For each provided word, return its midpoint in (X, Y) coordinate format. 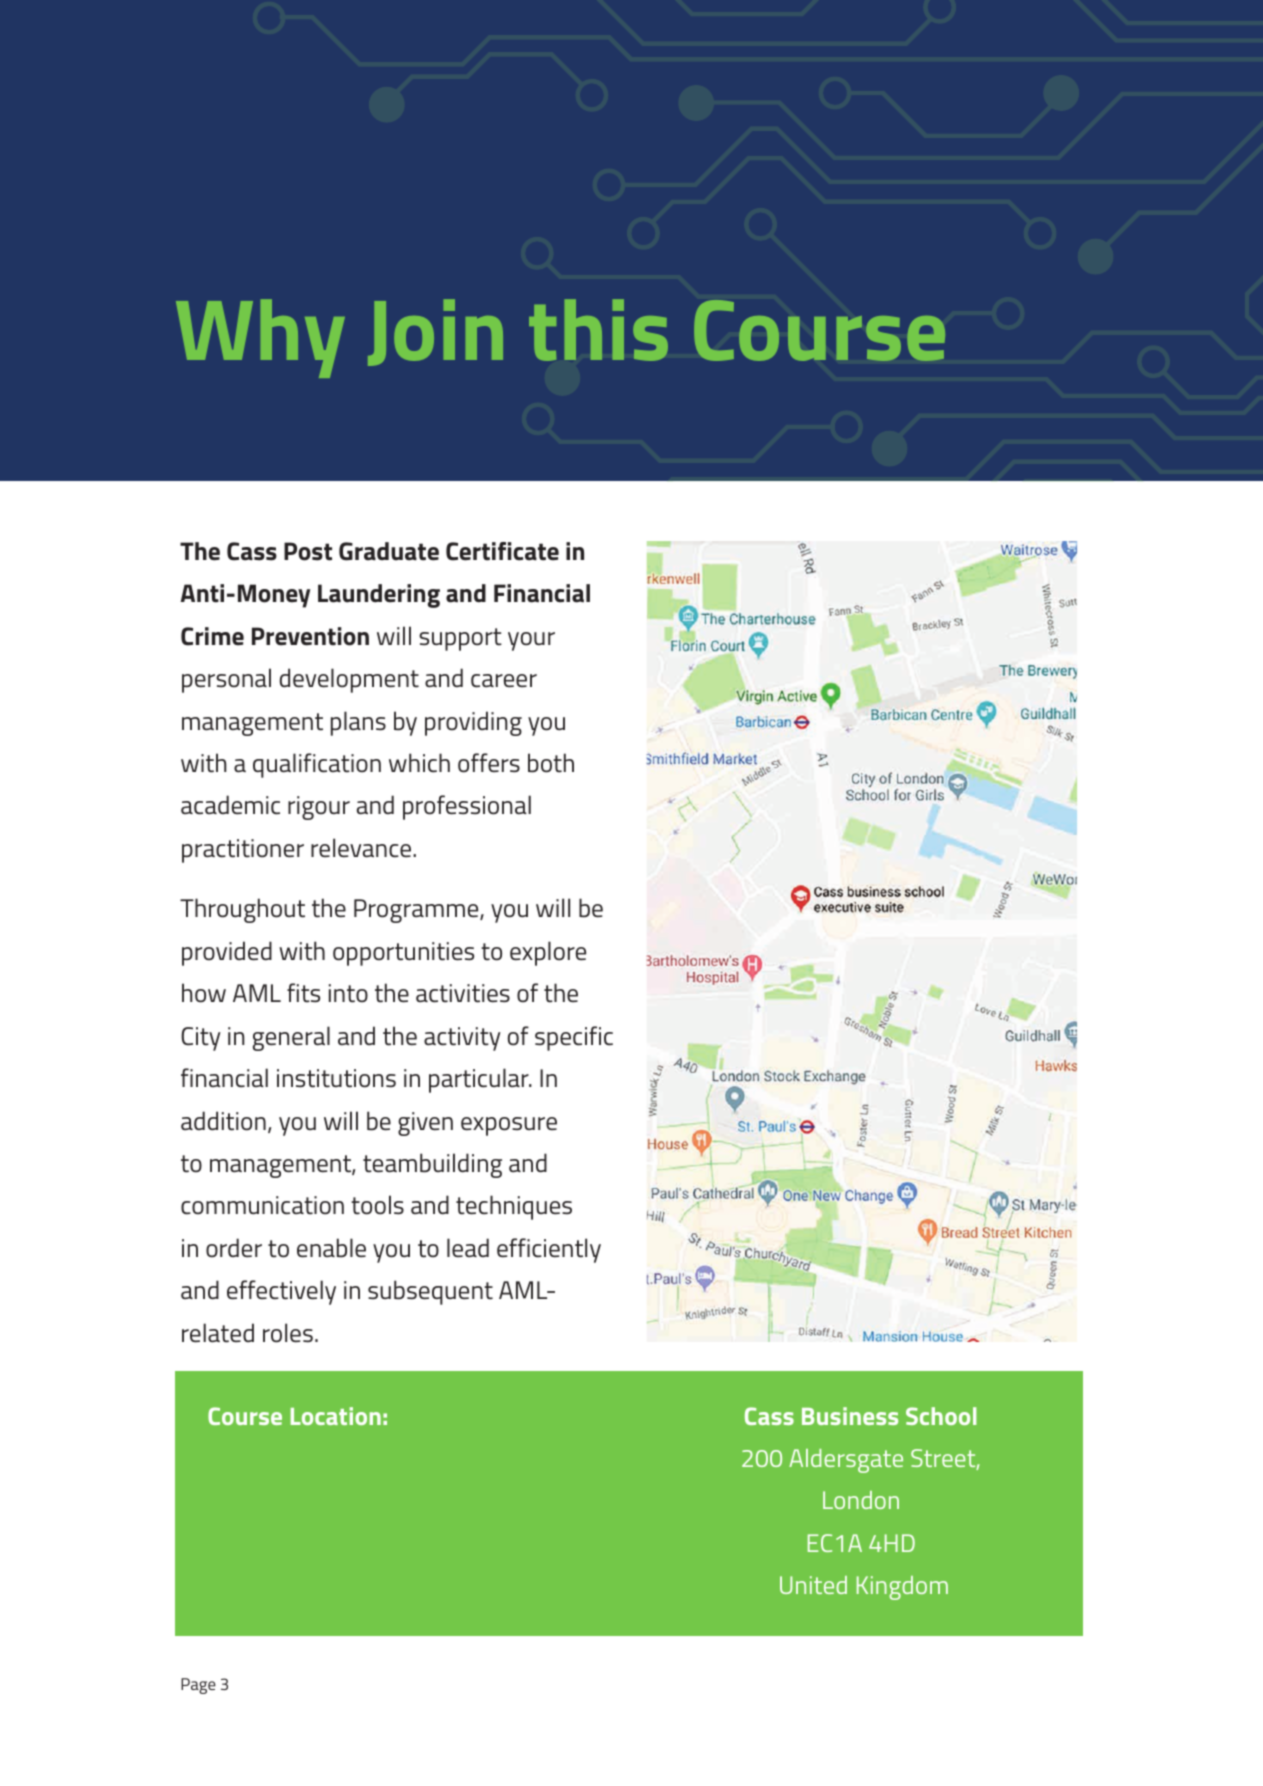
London (861, 1500)
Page (198, 1686)
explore (548, 953)
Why (260, 338)
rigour (319, 808)
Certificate (502, 551)
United (813, 1585)
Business (850, 1416)
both (551, 763)
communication (262, 1205)
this (598, 330)
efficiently (549, 1250)
